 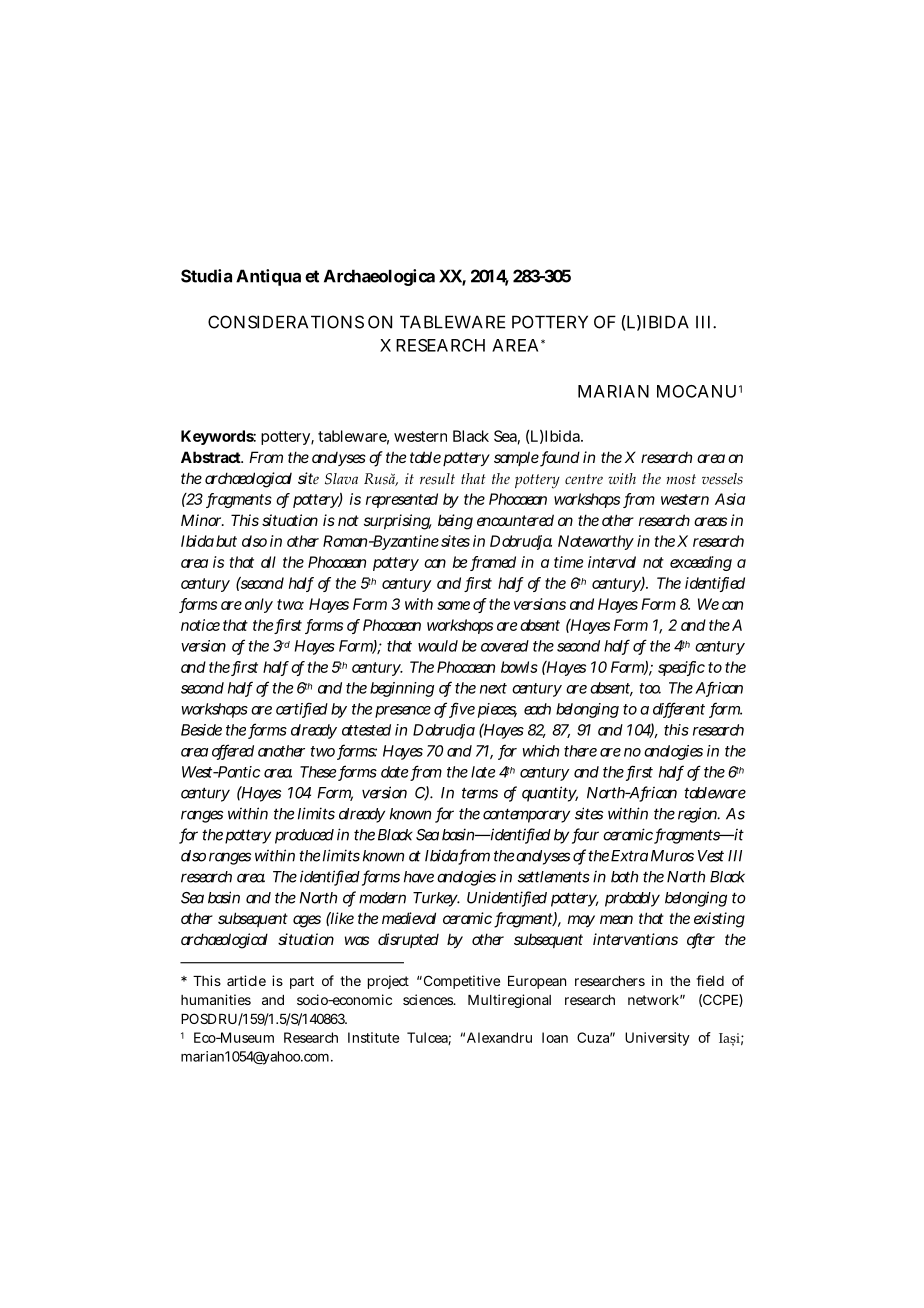 What do you see at coordinates (560, 458) in the document?
I see `found` at bounding box center [560, 458].
